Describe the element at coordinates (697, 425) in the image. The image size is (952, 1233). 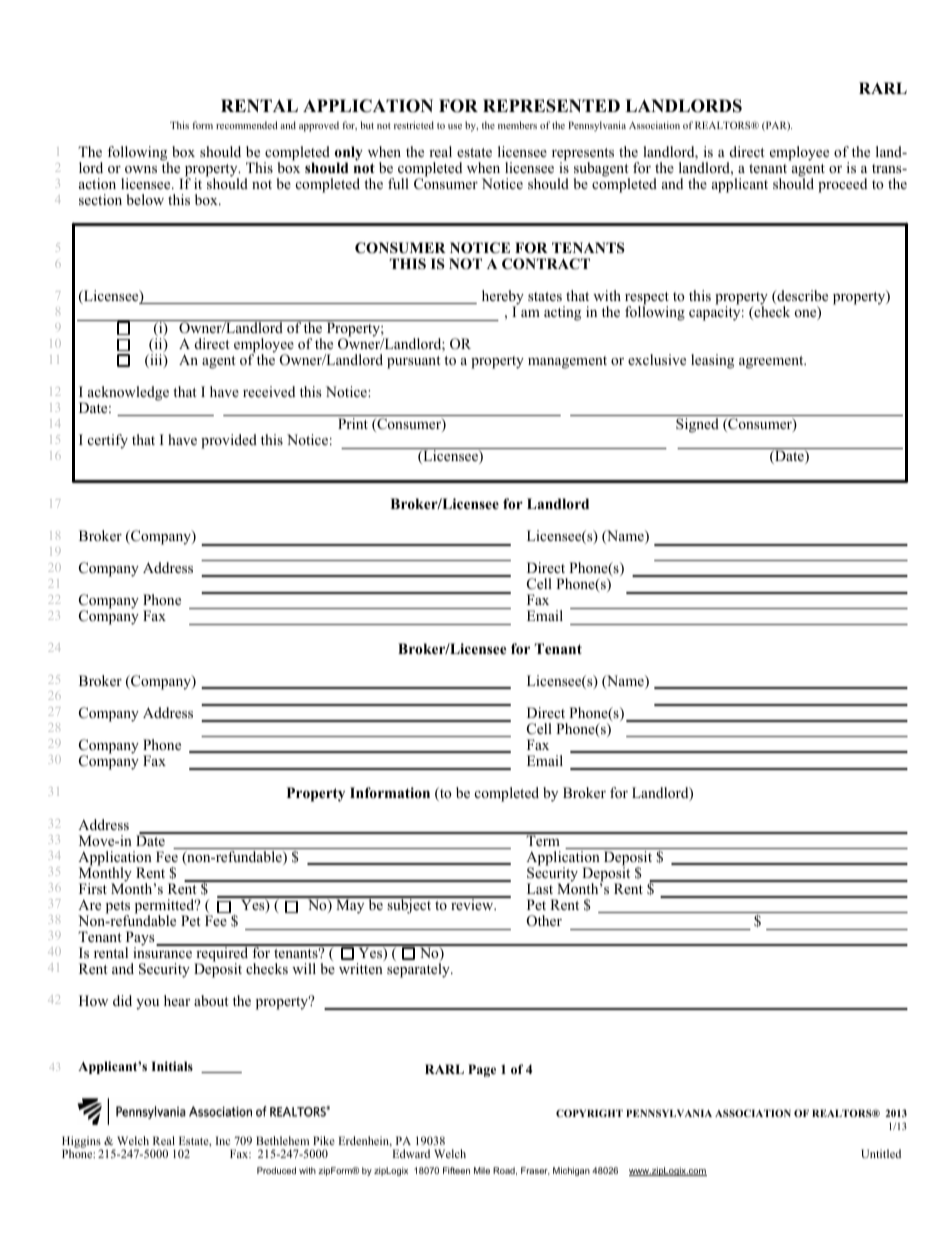
I see `Signed` at that location.
